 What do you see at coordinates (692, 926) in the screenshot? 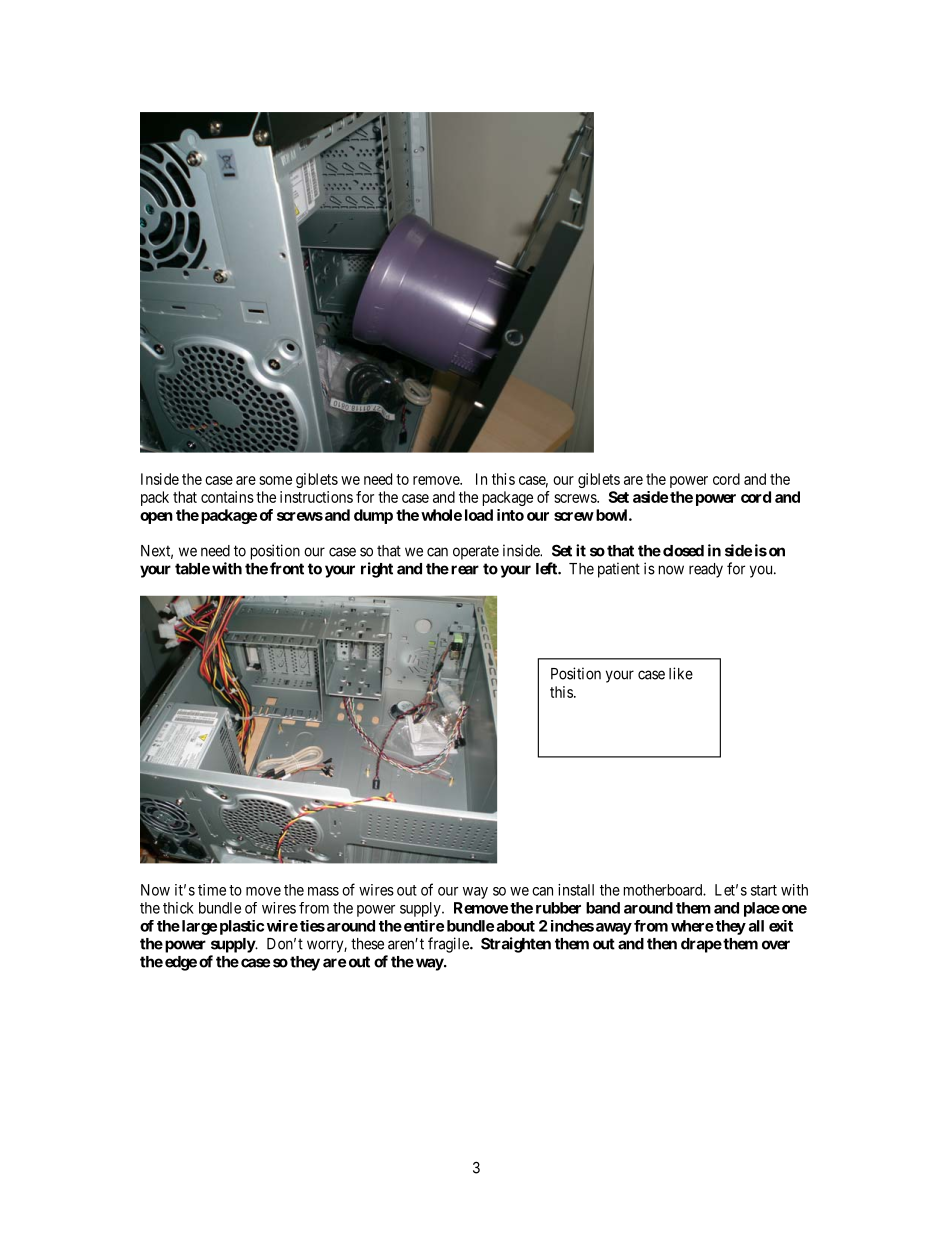
I see `where` at bounding box center [692, 926].
